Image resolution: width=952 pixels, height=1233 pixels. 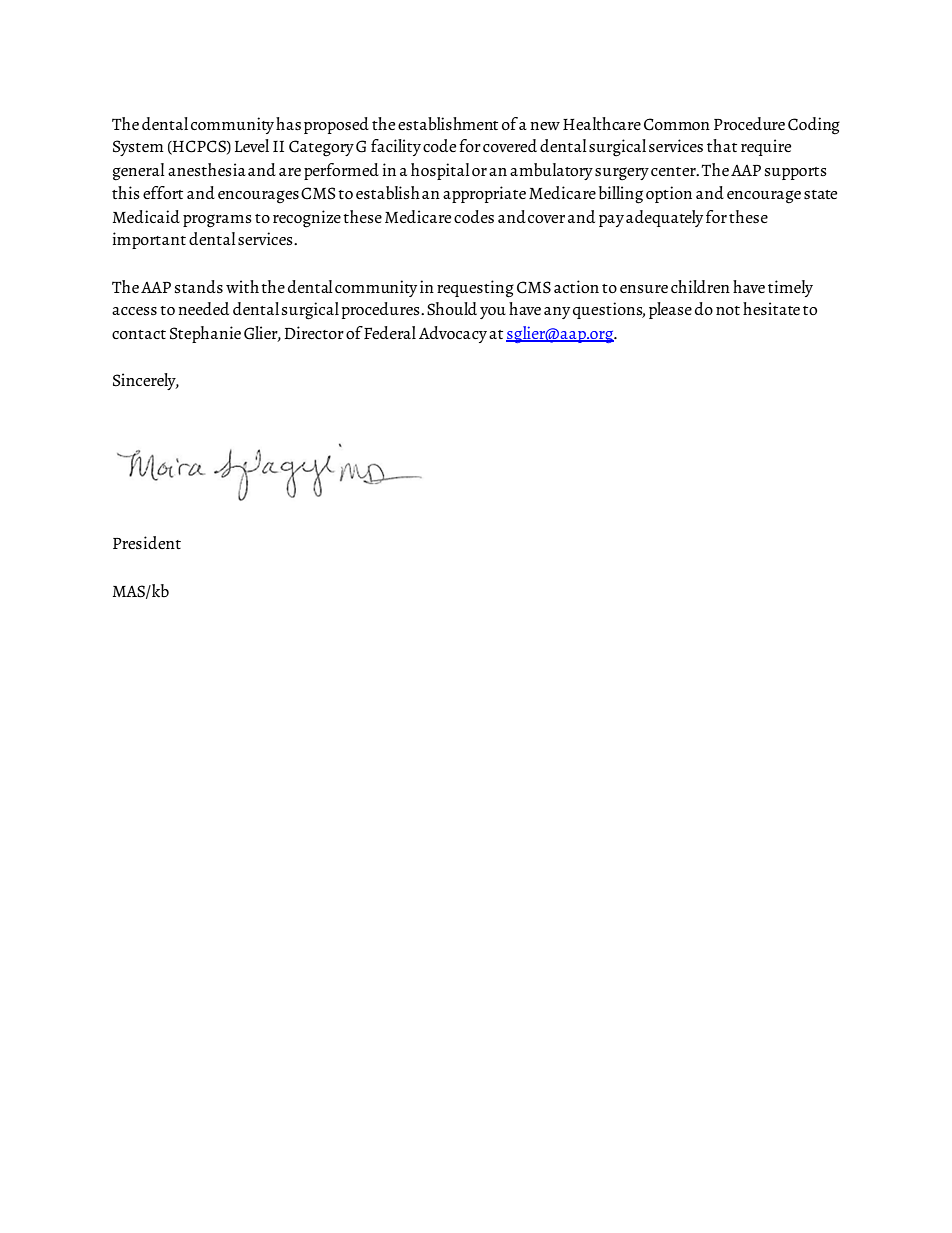 I want to click on Federal, so click(x=390, y=332).
